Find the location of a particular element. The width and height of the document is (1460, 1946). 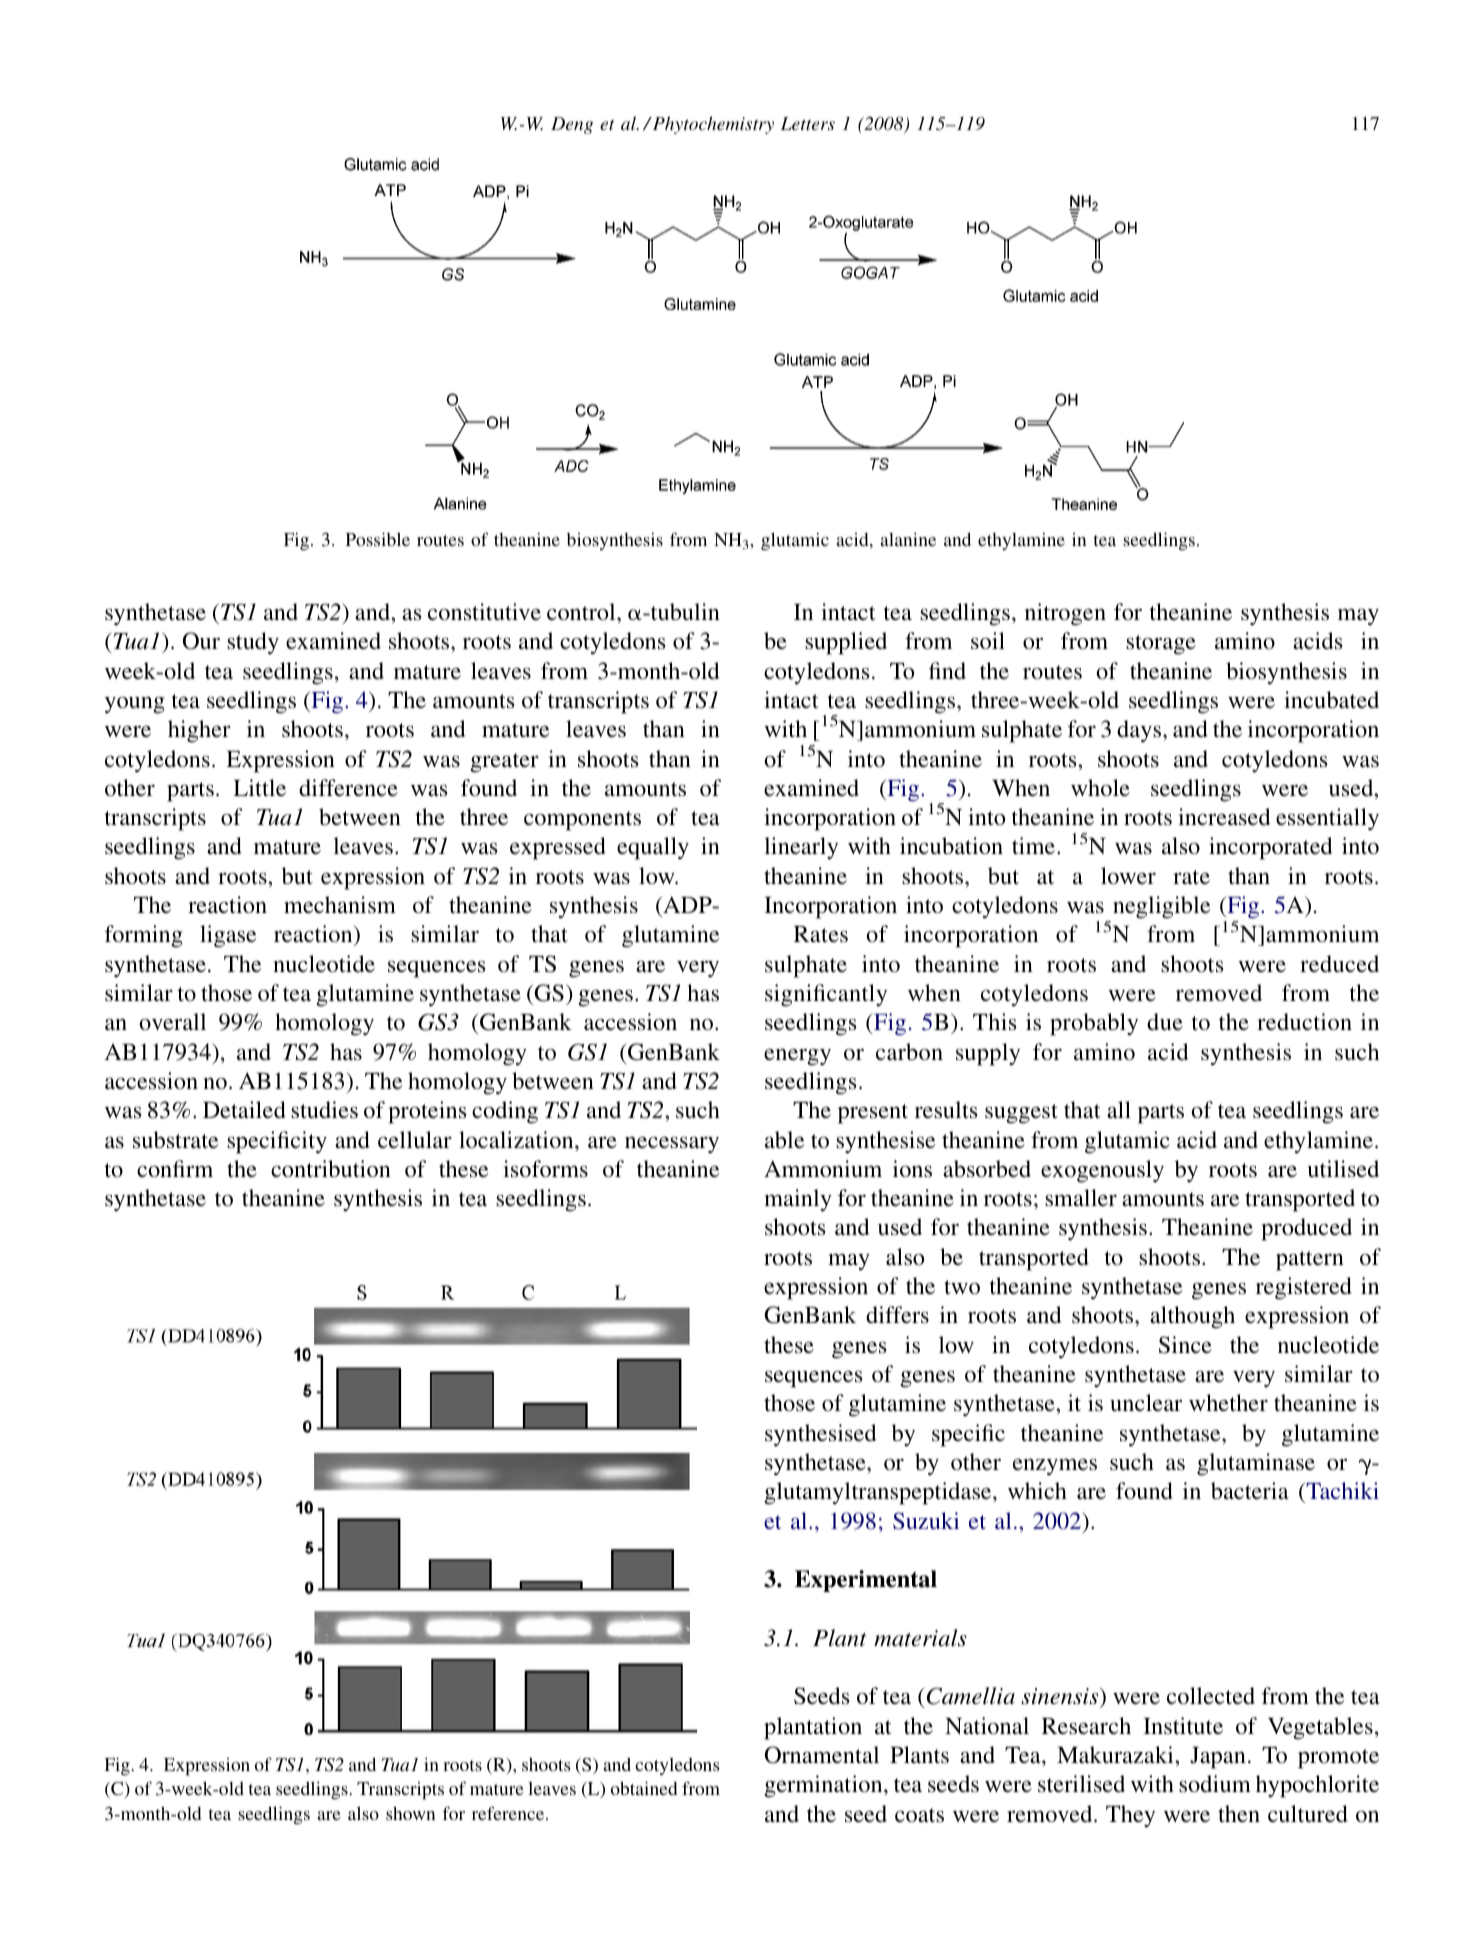

exogenously is located at coordinates (1102, 1171).
